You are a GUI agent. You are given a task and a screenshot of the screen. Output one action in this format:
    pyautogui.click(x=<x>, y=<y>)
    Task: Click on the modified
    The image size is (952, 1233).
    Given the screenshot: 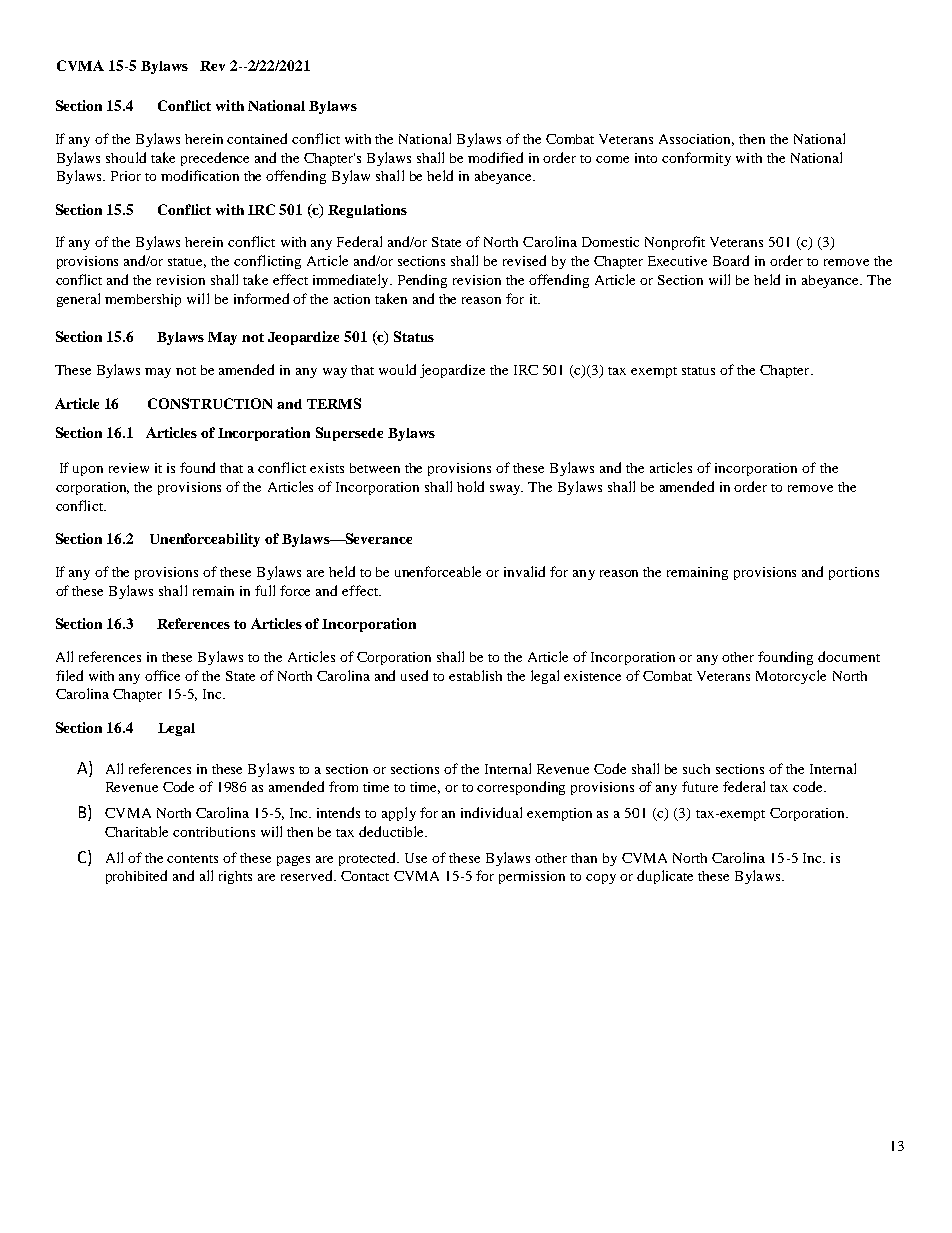 What is the action you would take?
    pyautogui.click(x=495, y=157)
